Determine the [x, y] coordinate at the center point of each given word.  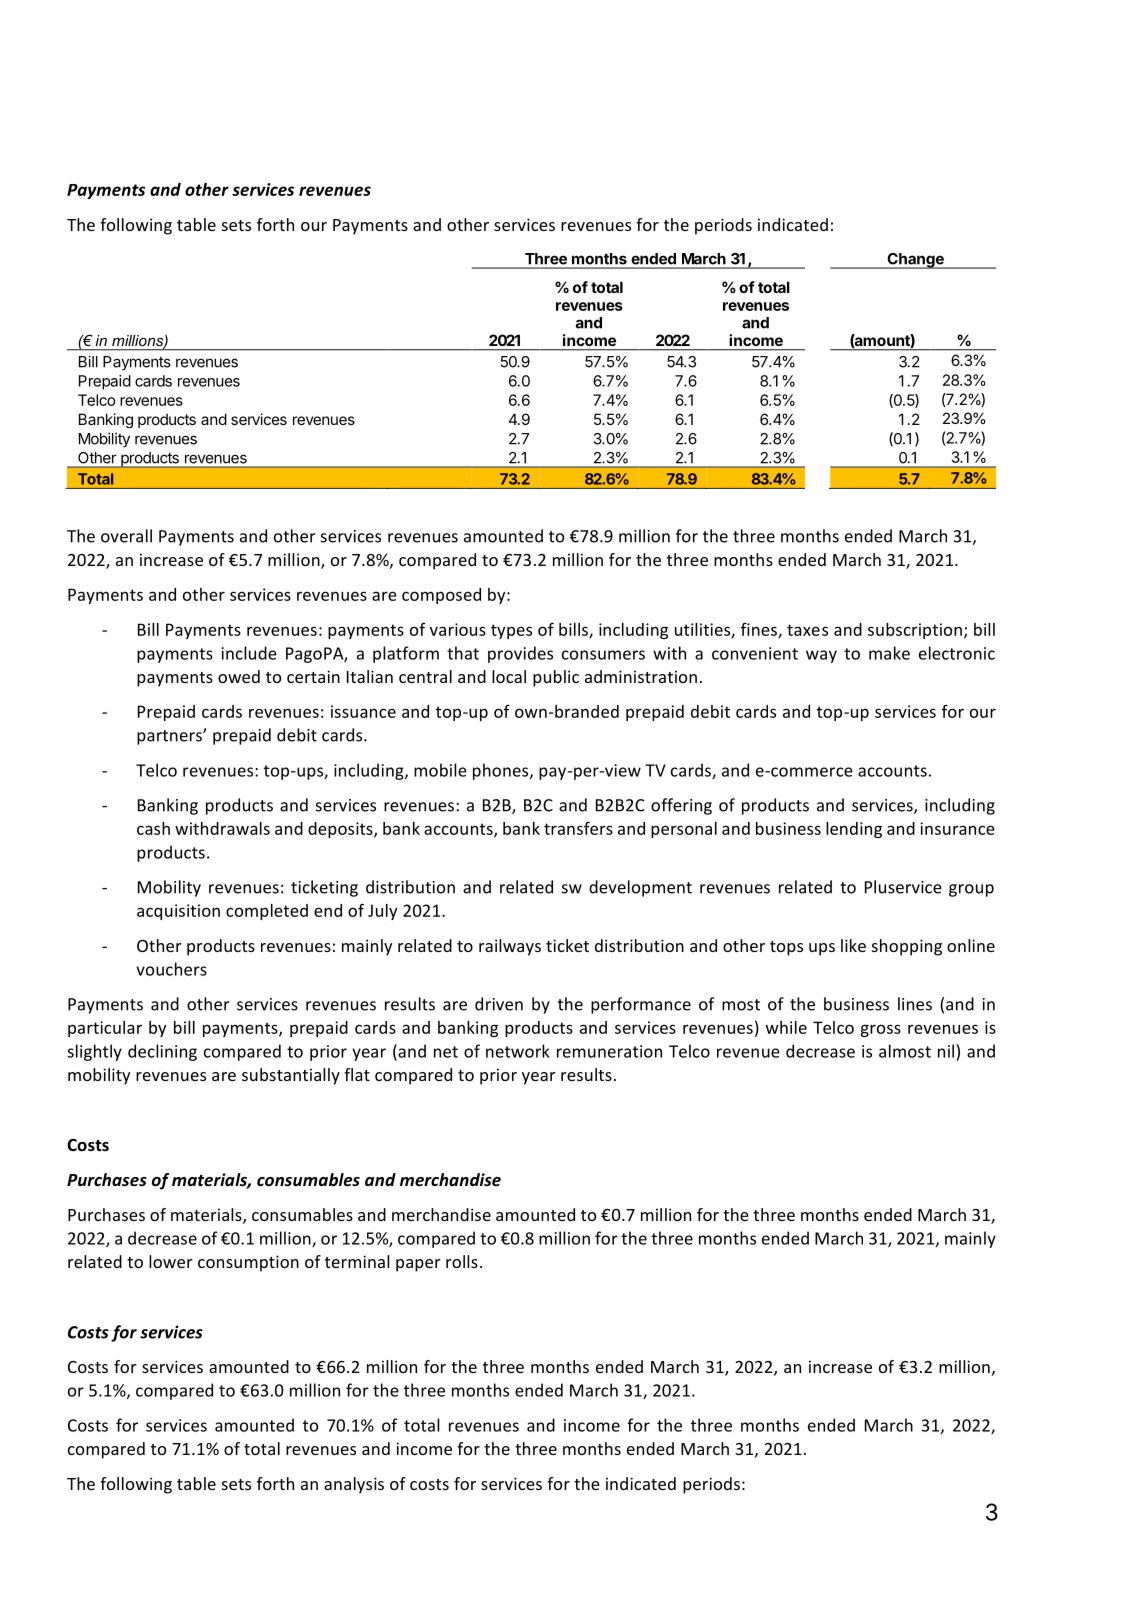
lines [915, 1004]
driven [499, 1004]
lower [171, 1261]
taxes [807, 630]
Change [915, 261]
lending [854, 830]
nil [946, 1051]
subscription [915, 631]
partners [170, 737]
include [249, 653]
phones [502, 771]
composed [441, 596]
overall [126, 536]
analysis [354, 1485]
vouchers [171, 969]
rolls [462, 1261]
